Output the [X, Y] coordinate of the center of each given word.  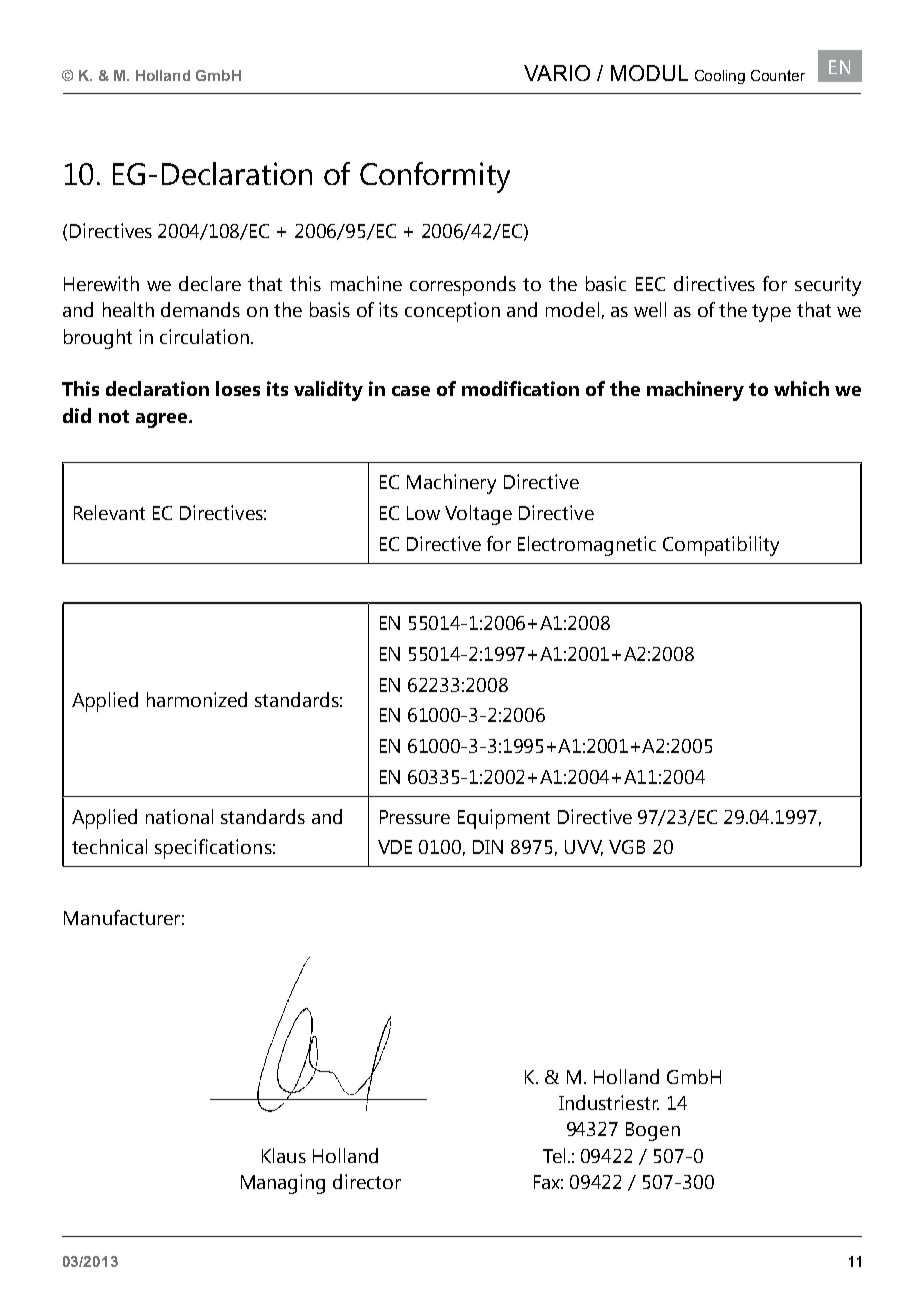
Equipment [504, 819]
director [367, 1181]
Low [423, 513]
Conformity [435, 177]
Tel [554, 1155]
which [801, 388]
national [179, 816]
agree [163, 420]
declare [210, 283]
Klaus [284, 1155]
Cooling [720, 77]
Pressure [415, 817]
